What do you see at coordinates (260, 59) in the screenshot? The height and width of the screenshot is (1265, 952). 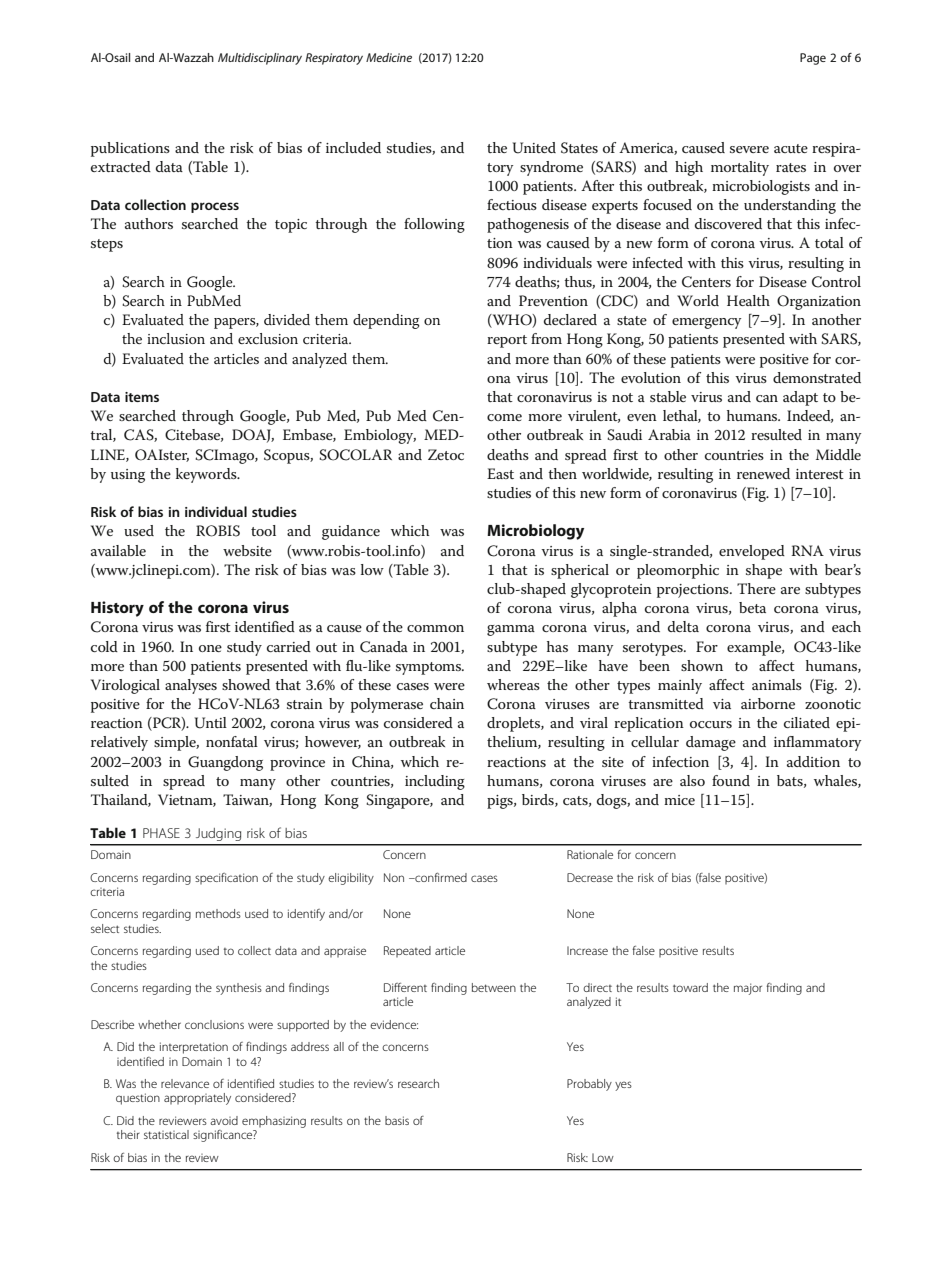 I see `Multidisciplinary` at bounding box center [260, 59].
